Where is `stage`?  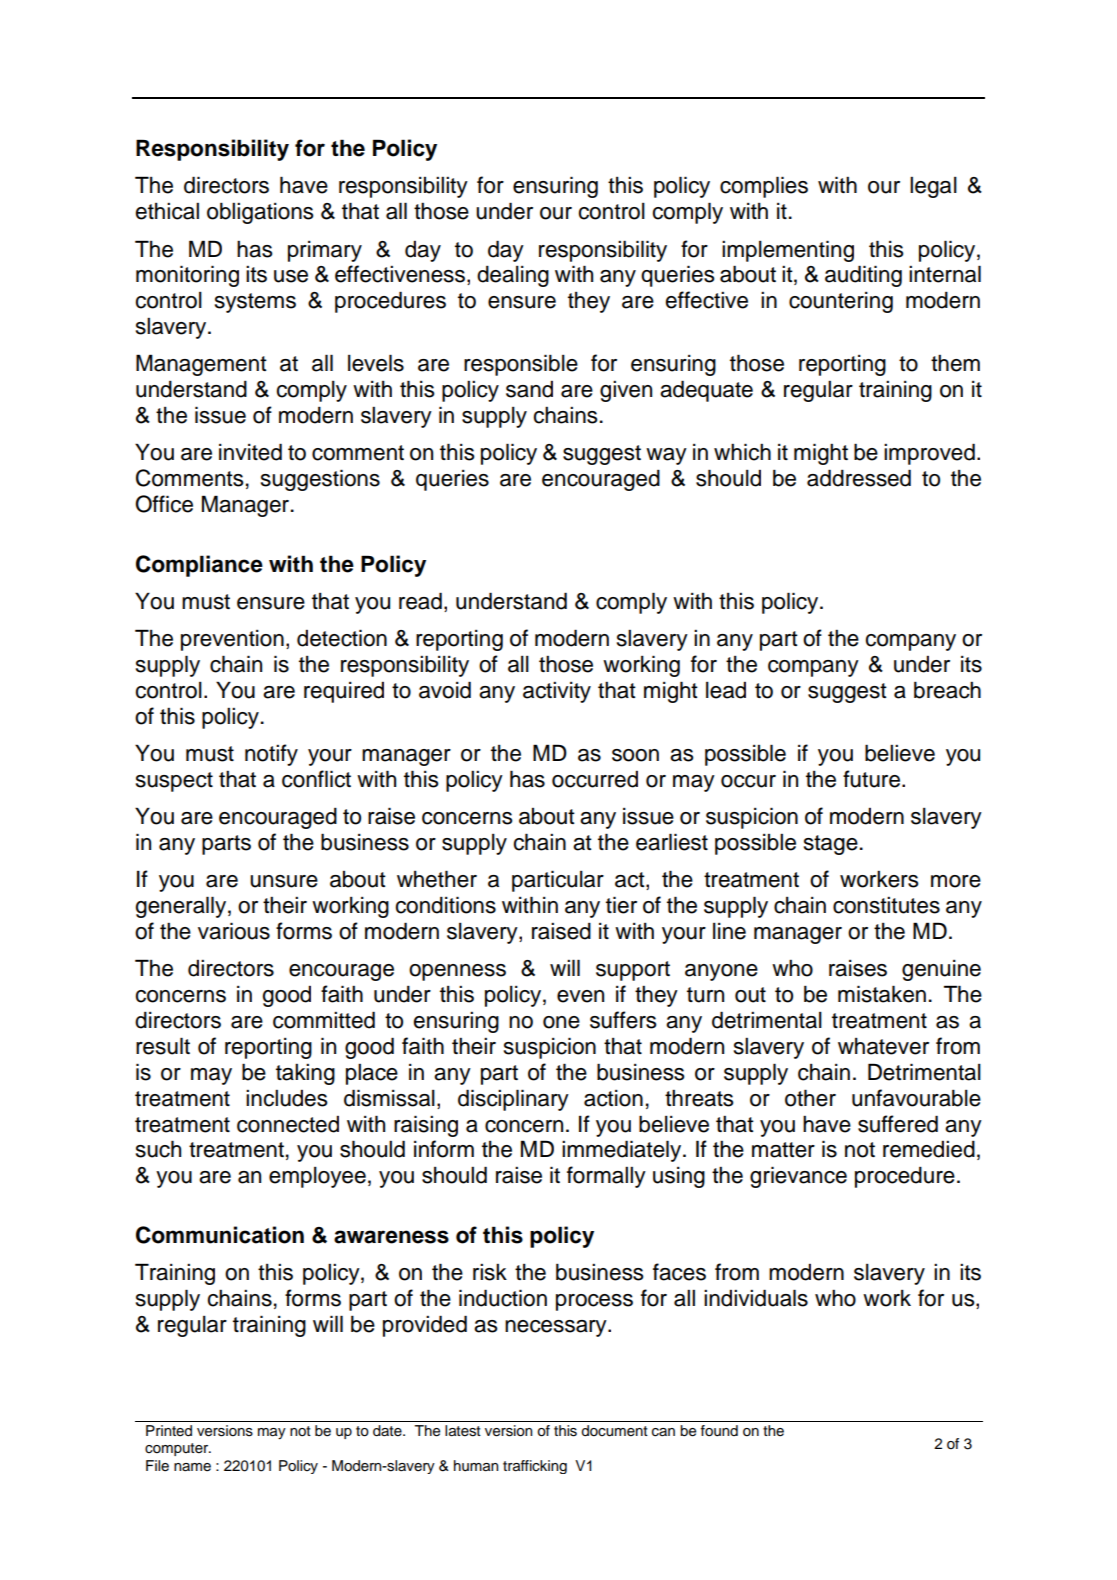
stage is located at coordinates (831, 845).
